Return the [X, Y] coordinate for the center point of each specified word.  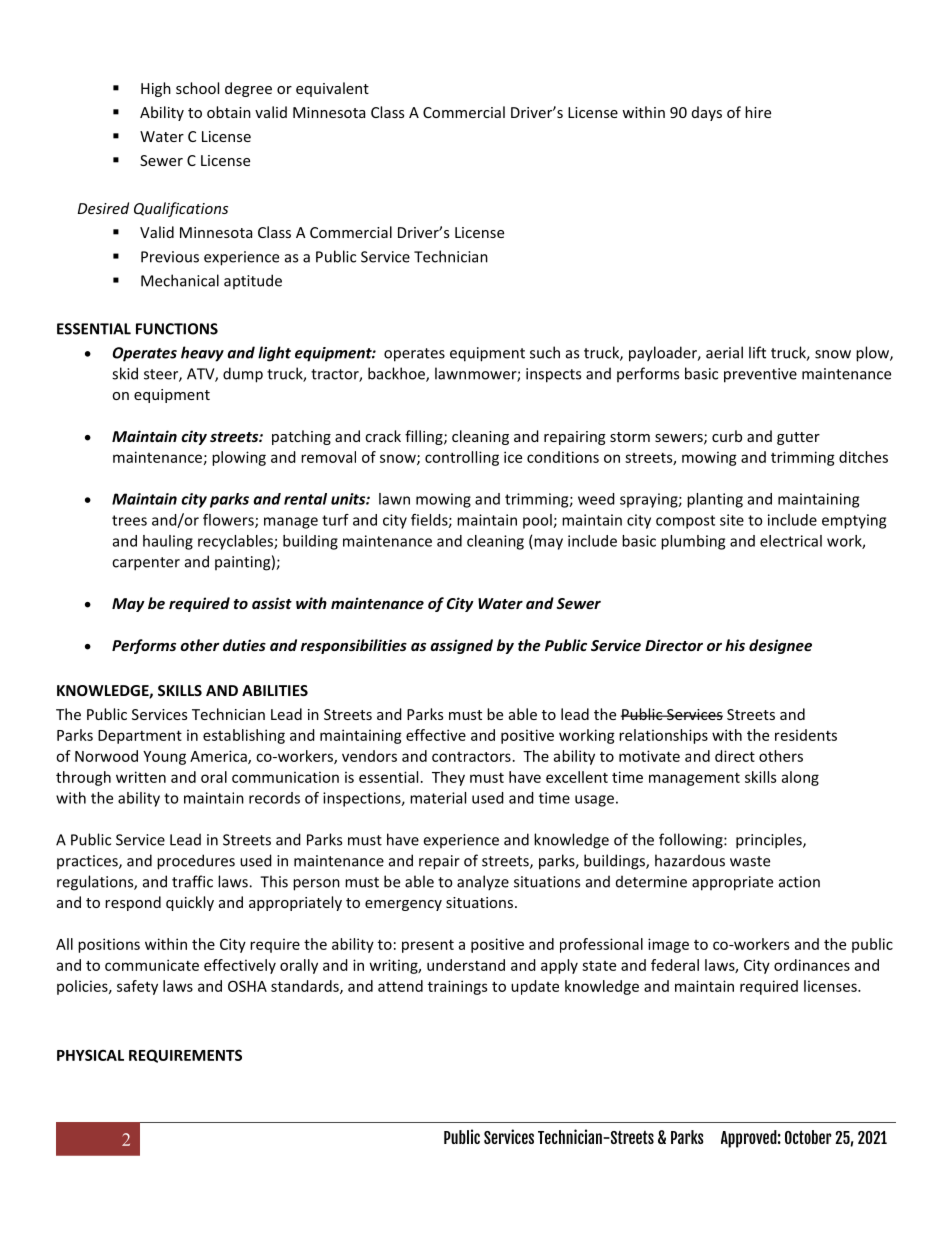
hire [758, 112]
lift [757, 352]
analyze [483, 883]
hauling [168, 542]
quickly [190, 903]
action [799, 882]
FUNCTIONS [177, 329]
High [156, 89]
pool [538, 521]
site [732, 520]
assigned [461, 646]
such [545, 352]
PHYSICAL [90, 1055]
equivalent [332, 89]
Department [140, 737]
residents [806, 735]
